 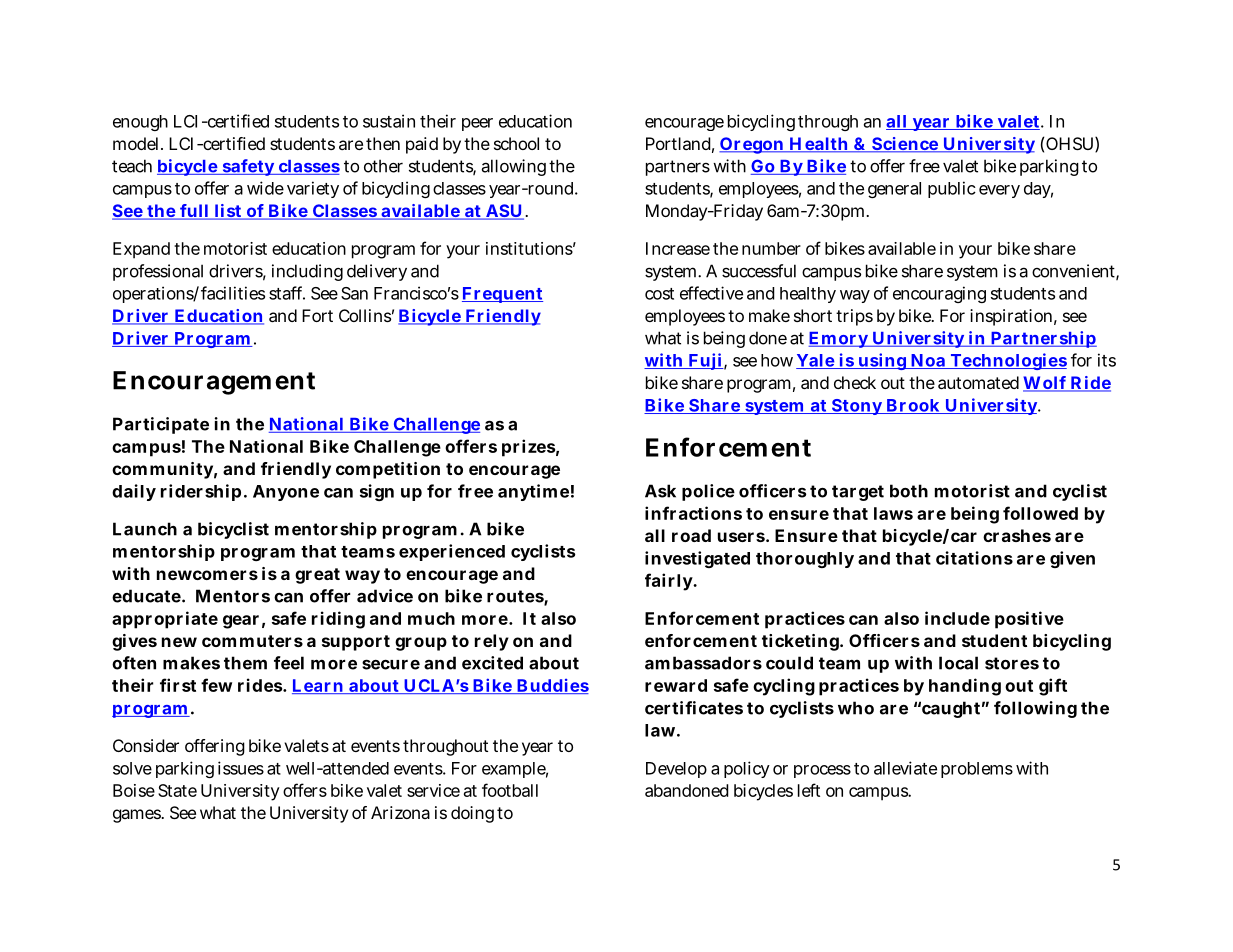 I want to click on Science, so click(x=905, y=145).
